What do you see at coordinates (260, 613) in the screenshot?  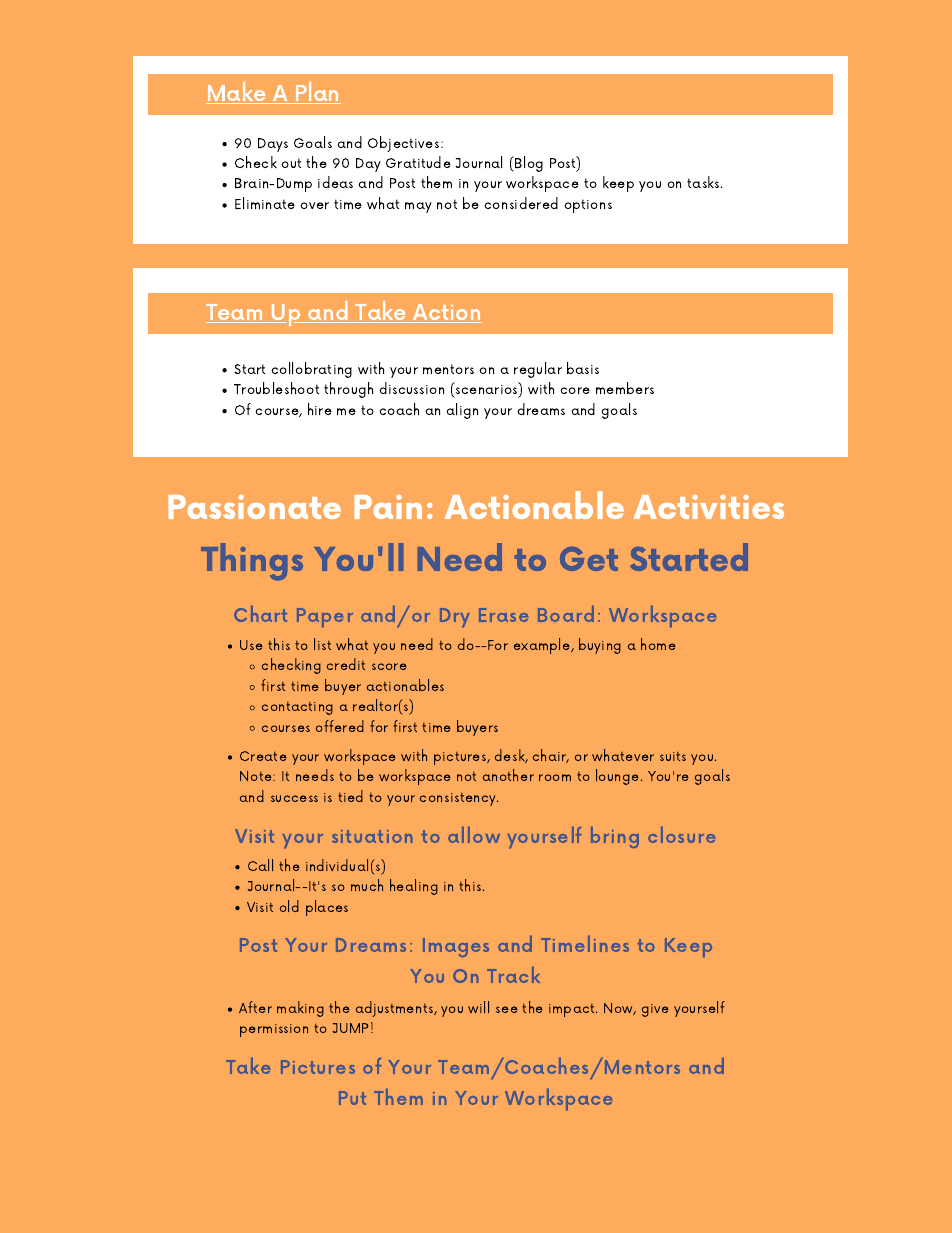 I see `Chart` at bounding box center [260, 613].
